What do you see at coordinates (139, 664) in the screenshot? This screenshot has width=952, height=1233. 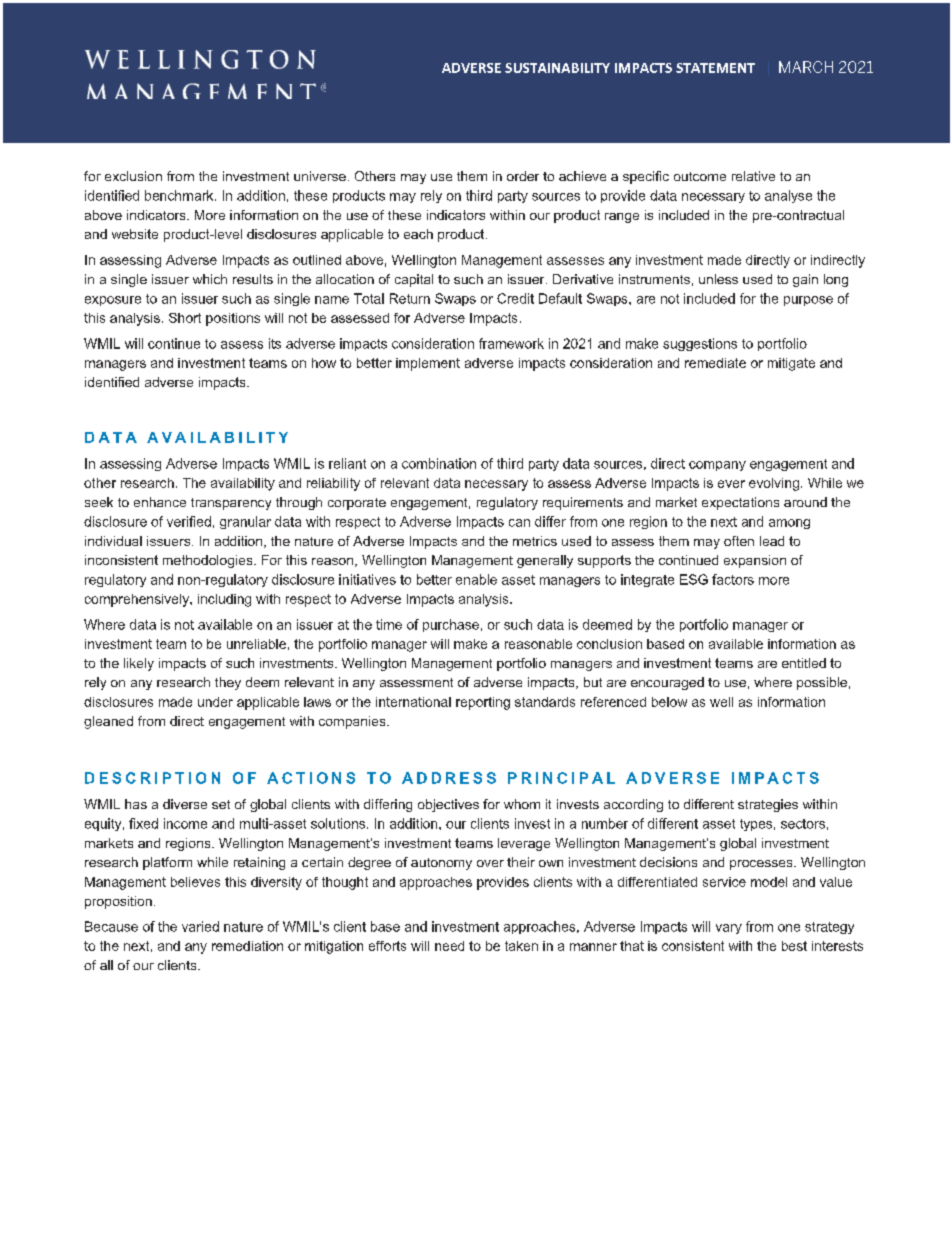 I see `likely` at bounding box center [139, 664].
